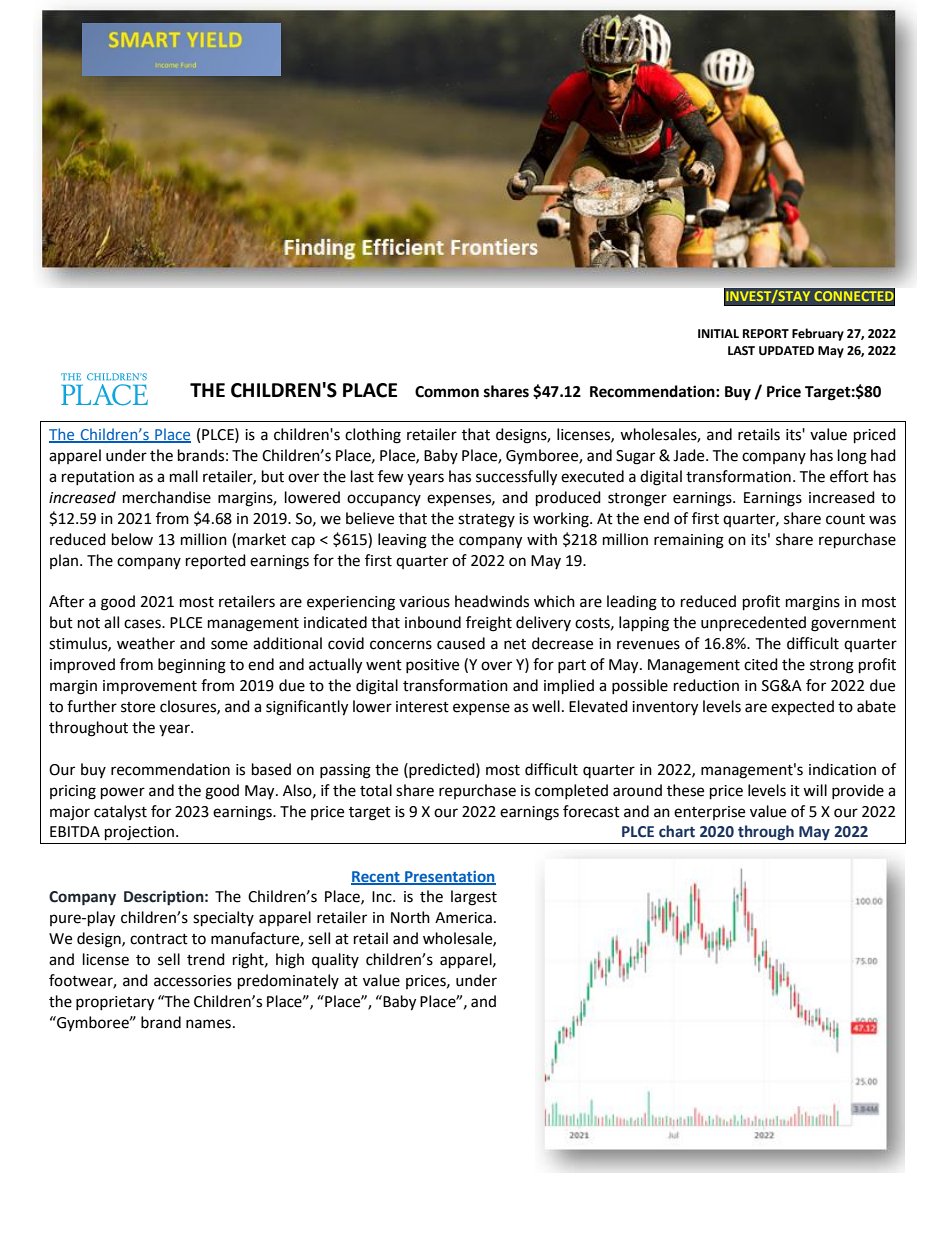  Describe the element at coordinates (786, 351) in the document. I see `UPDATED` at that location.
